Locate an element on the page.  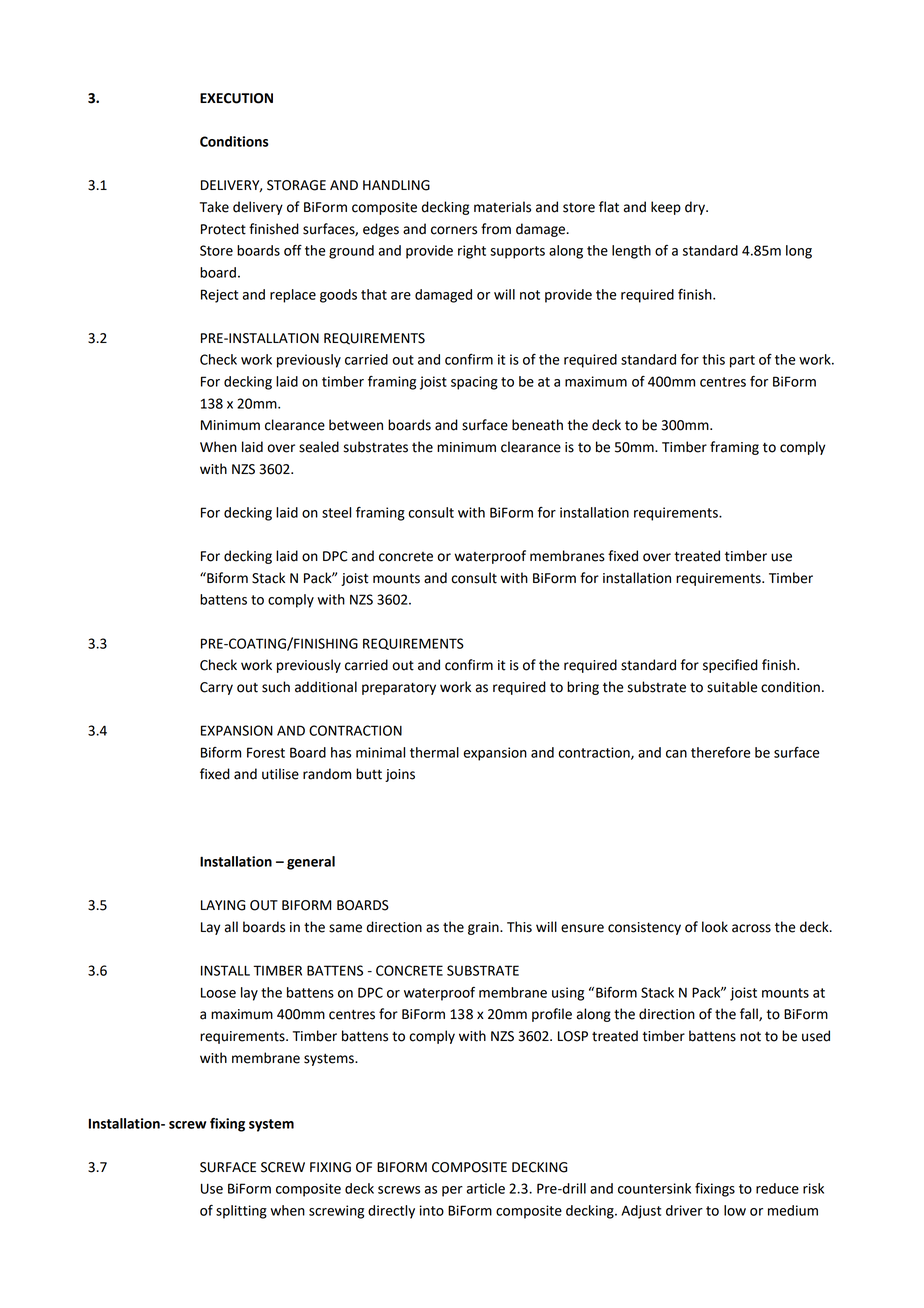
splitting is located at coordinates (241, 1212).
